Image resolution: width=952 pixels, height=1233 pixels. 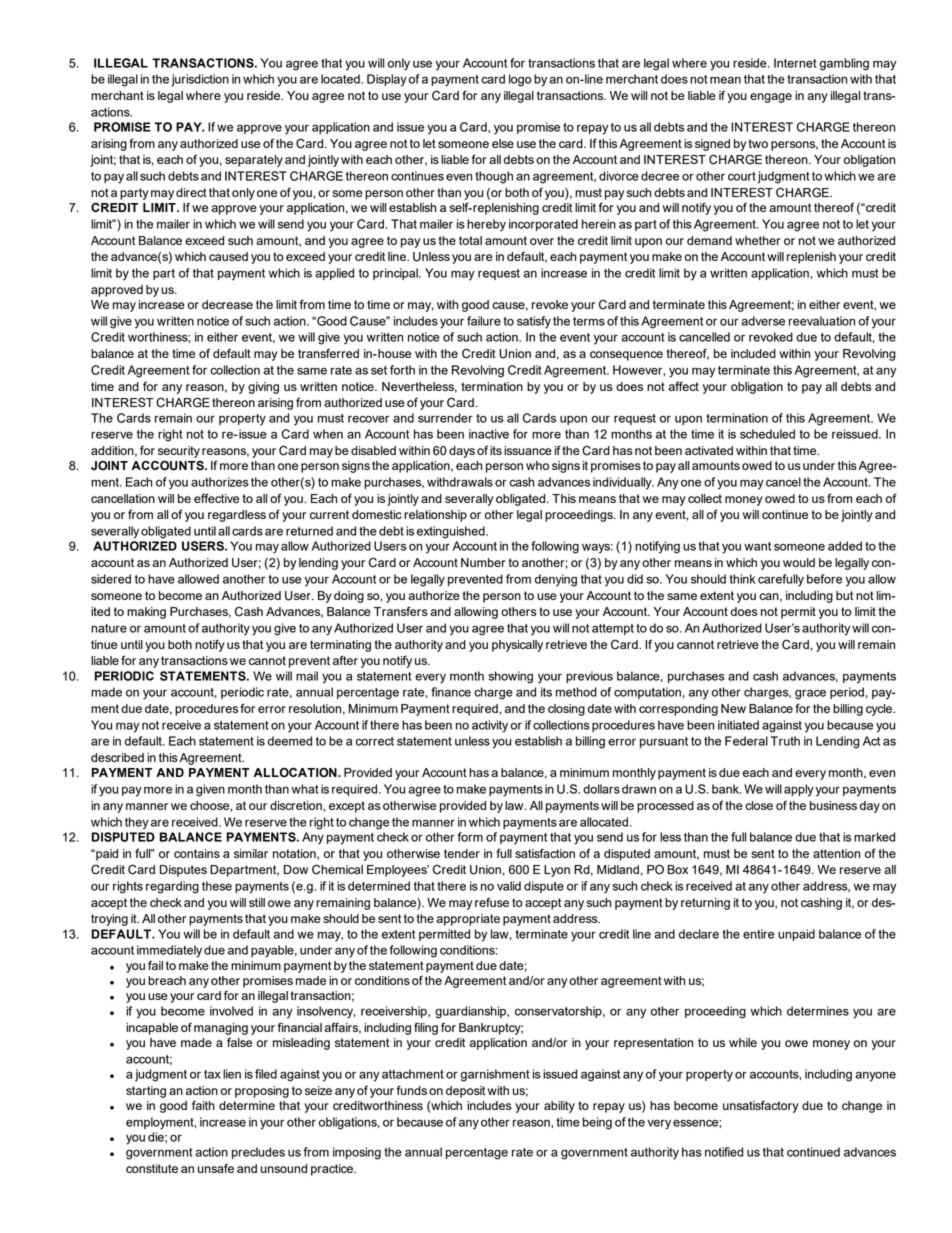 I want to click on apply, so click(x=799, y=790).
